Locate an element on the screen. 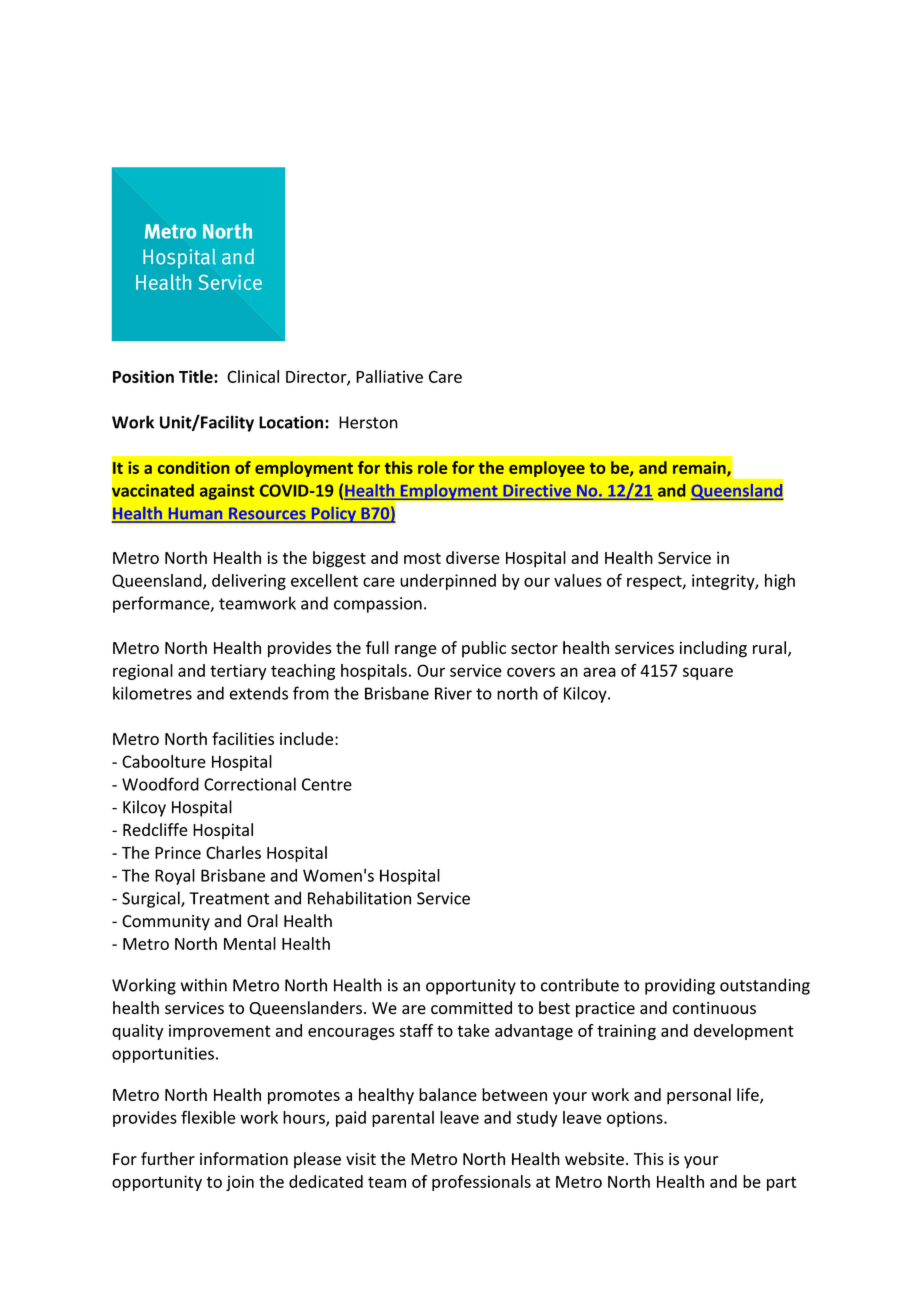 This screenshot has height=1308, width=924. providing is located at coordinates (680, 986).
